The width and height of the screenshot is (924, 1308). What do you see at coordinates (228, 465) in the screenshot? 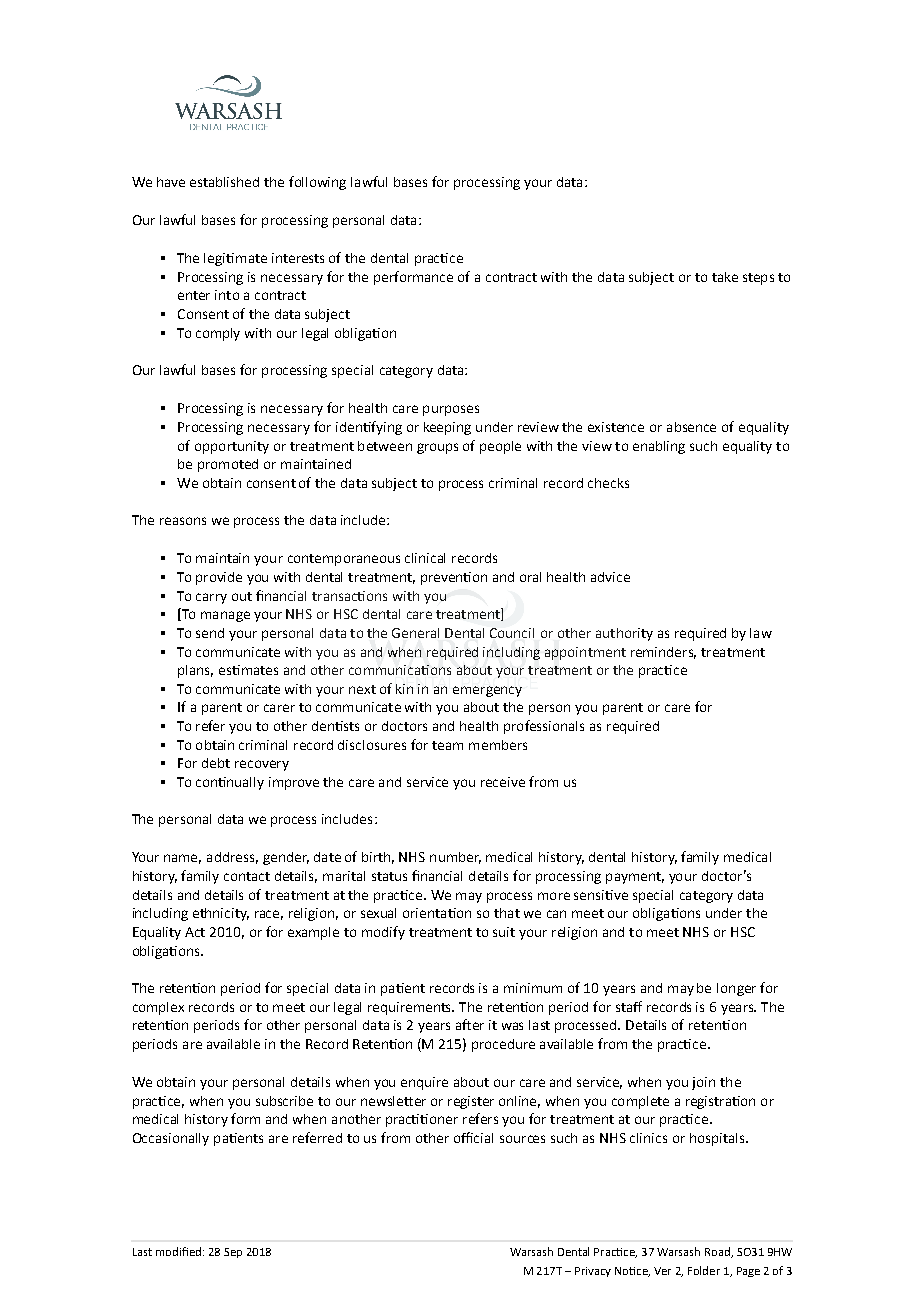
I see `promoted` at bounding box center [228, 465].
